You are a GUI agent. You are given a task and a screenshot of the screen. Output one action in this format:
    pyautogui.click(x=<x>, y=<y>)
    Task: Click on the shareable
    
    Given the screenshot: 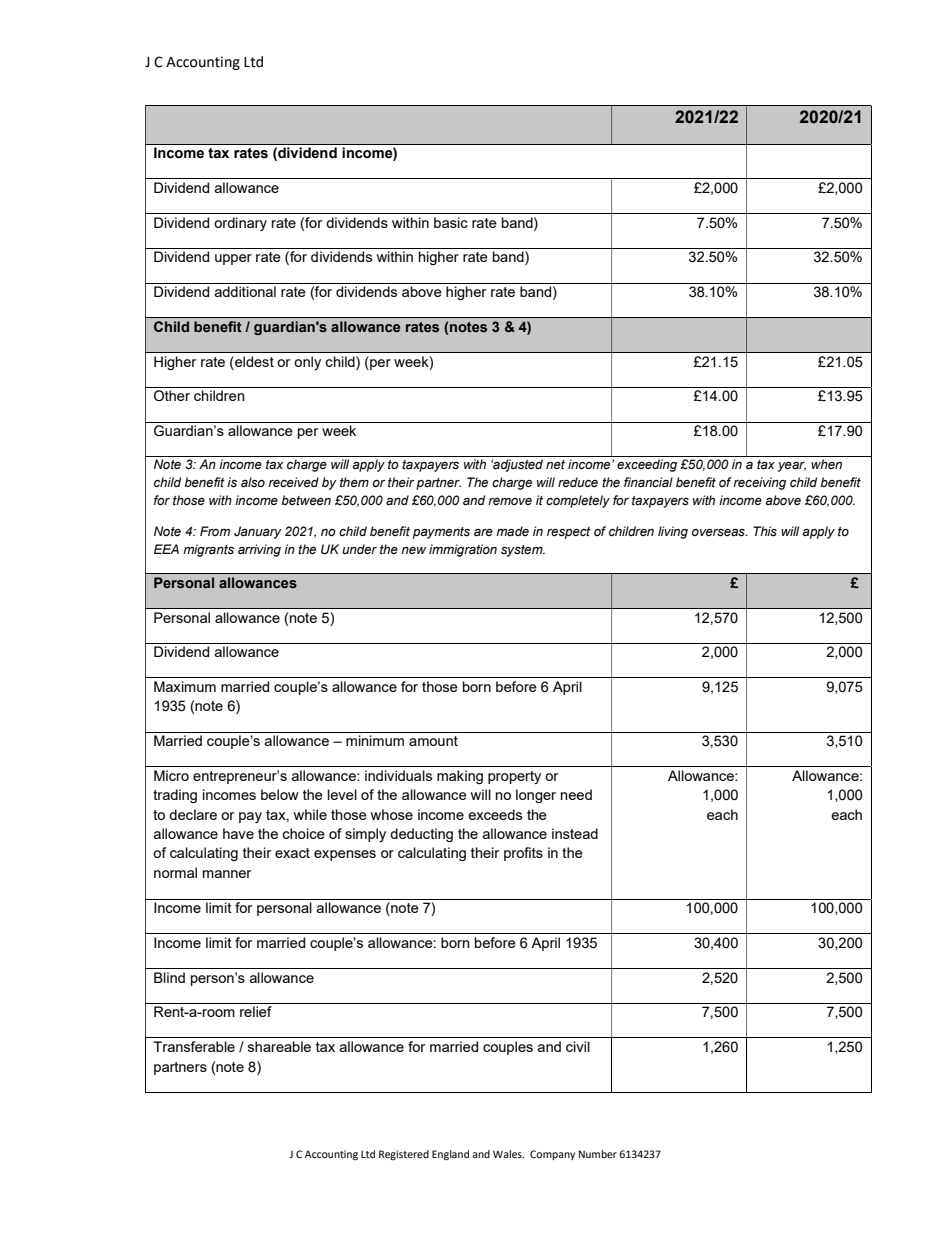 What is the action you would take?
    pyautogui.click(x=279, y=1046)
